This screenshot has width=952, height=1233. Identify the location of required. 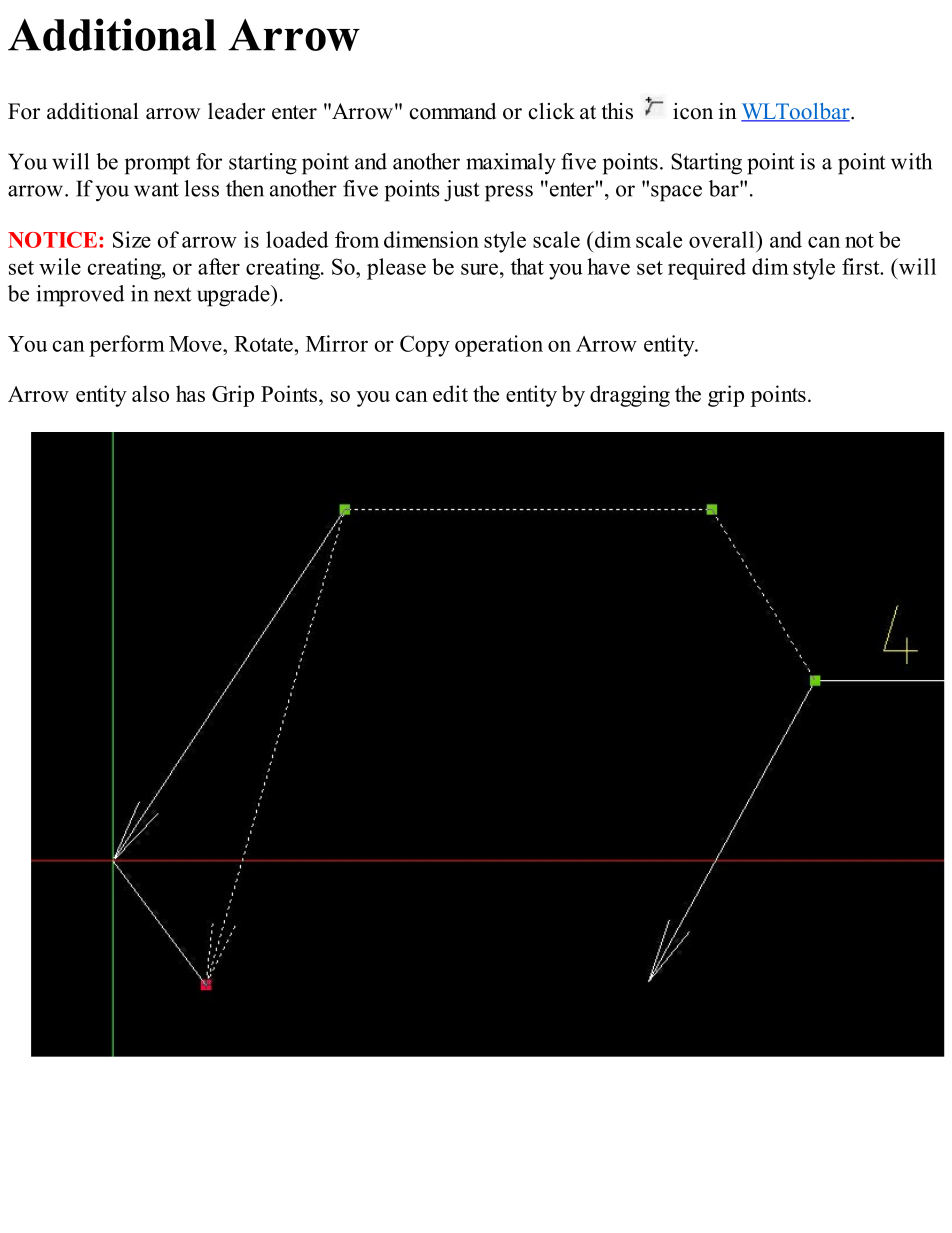
(707, 269).
